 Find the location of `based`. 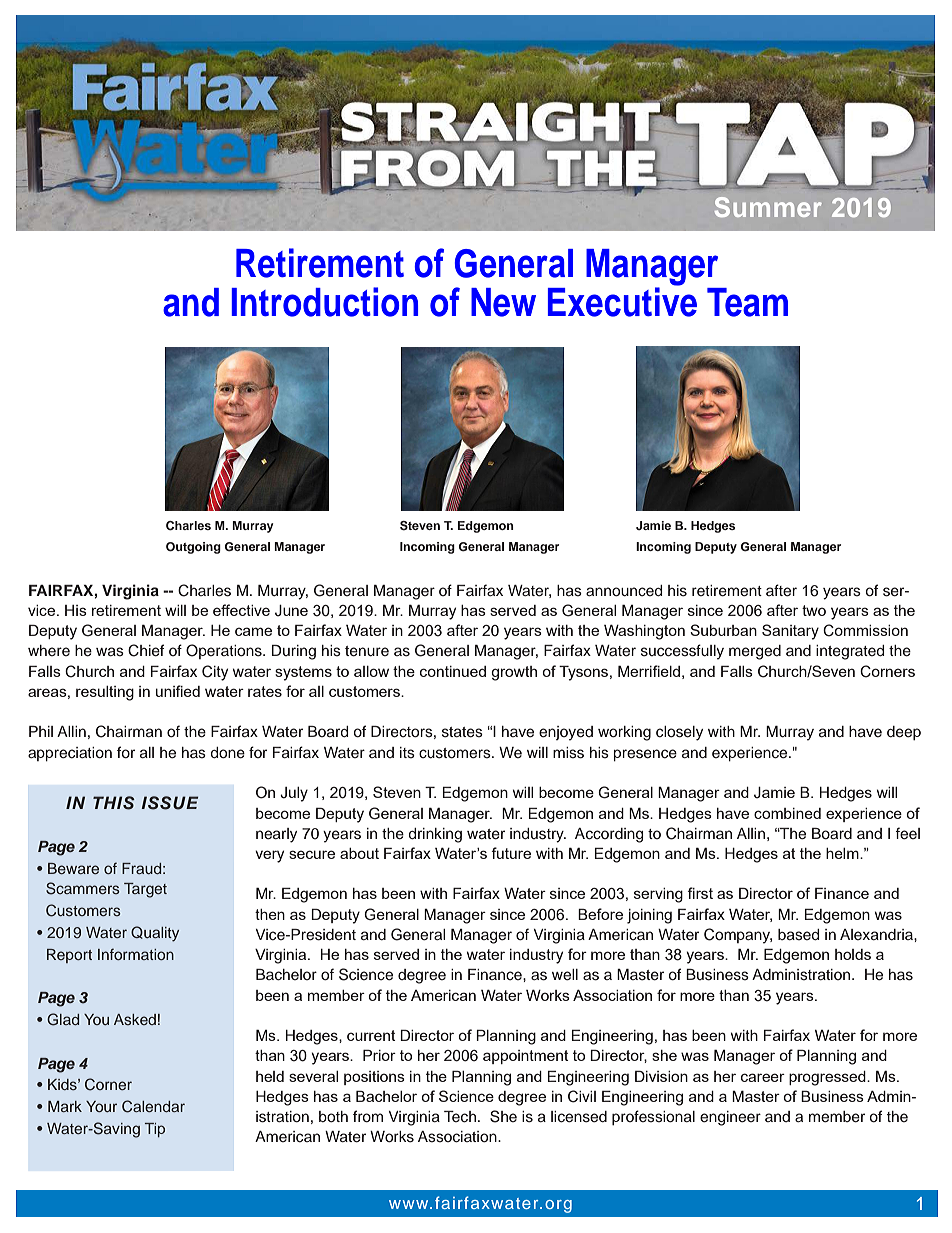

based is located at coordinates (799, 935).
